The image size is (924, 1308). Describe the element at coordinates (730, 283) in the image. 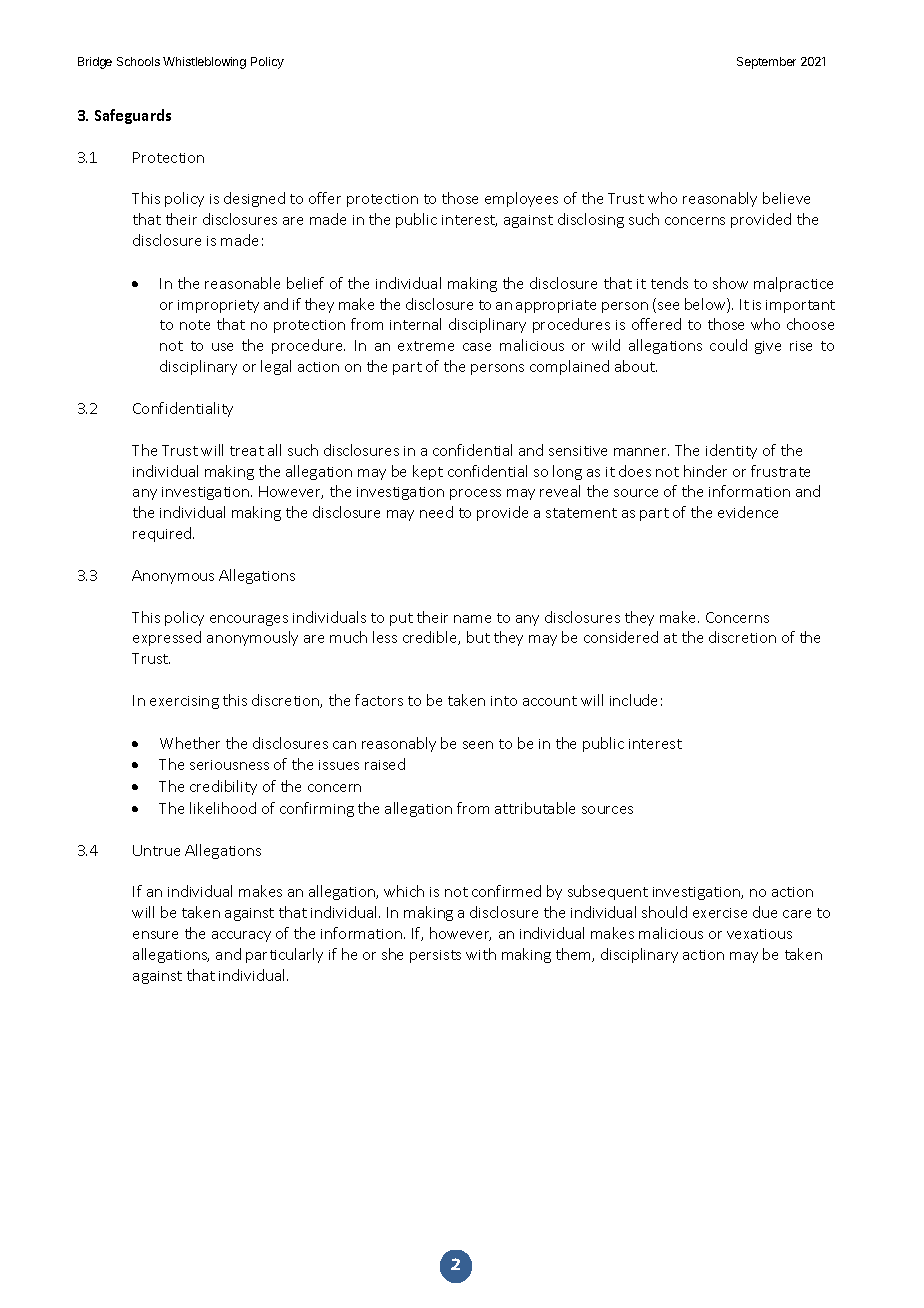

I see `show` at that location.
